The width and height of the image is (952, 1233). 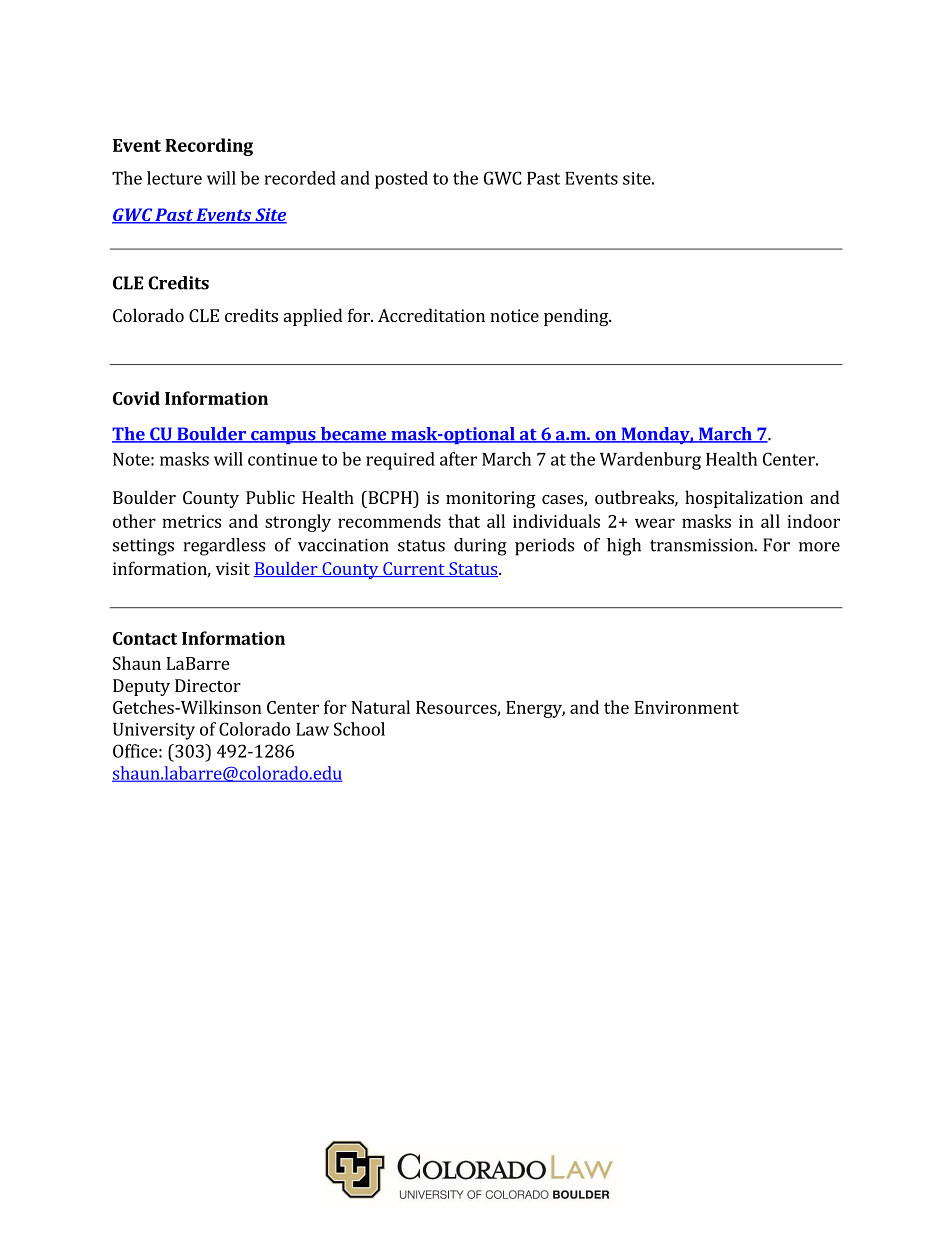 What do you see at coordinates (577, 317) in the image?
I see `pending` at bounding box center [577, 317].
